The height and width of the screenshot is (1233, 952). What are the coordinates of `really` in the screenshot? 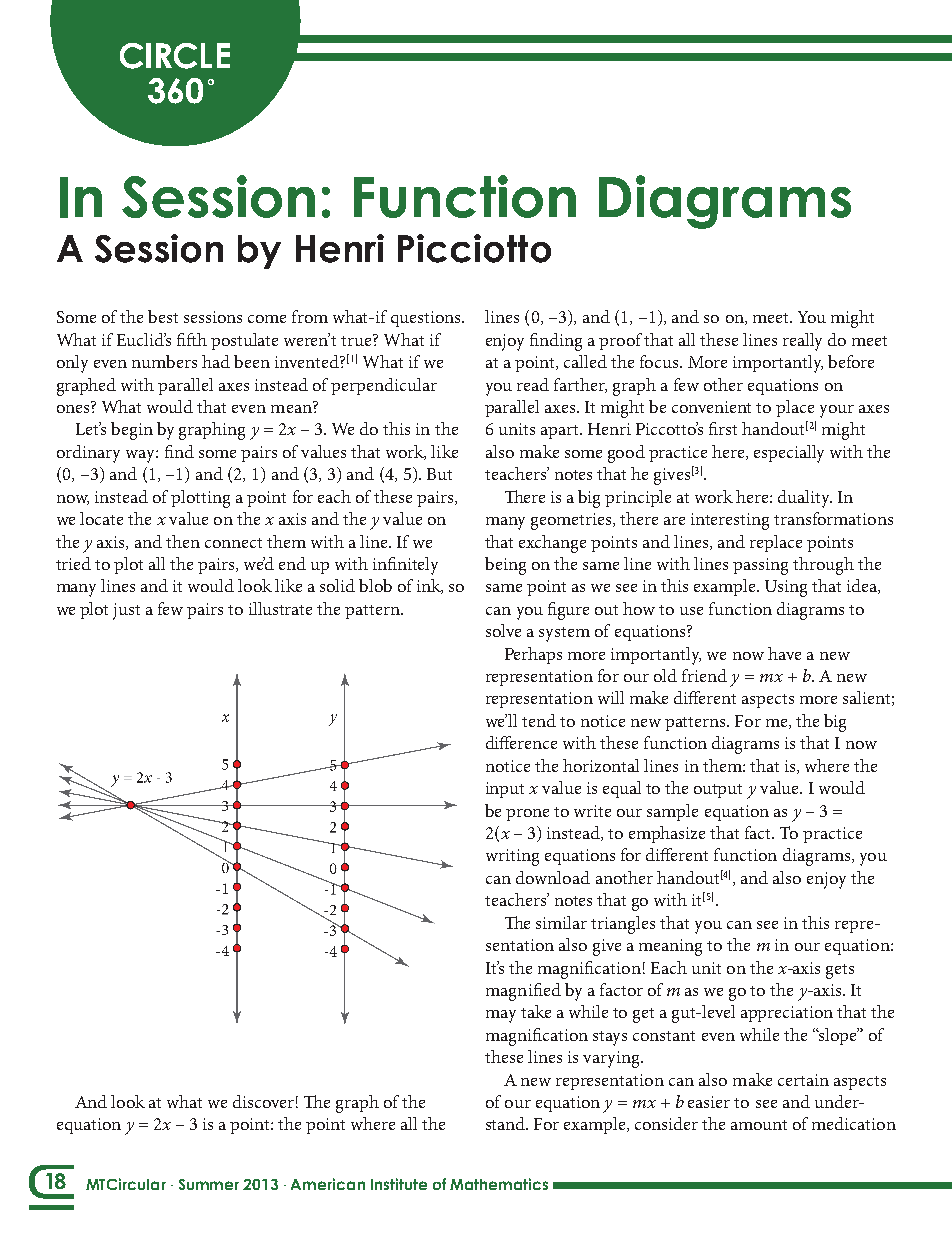 It's located at (802, 342).
